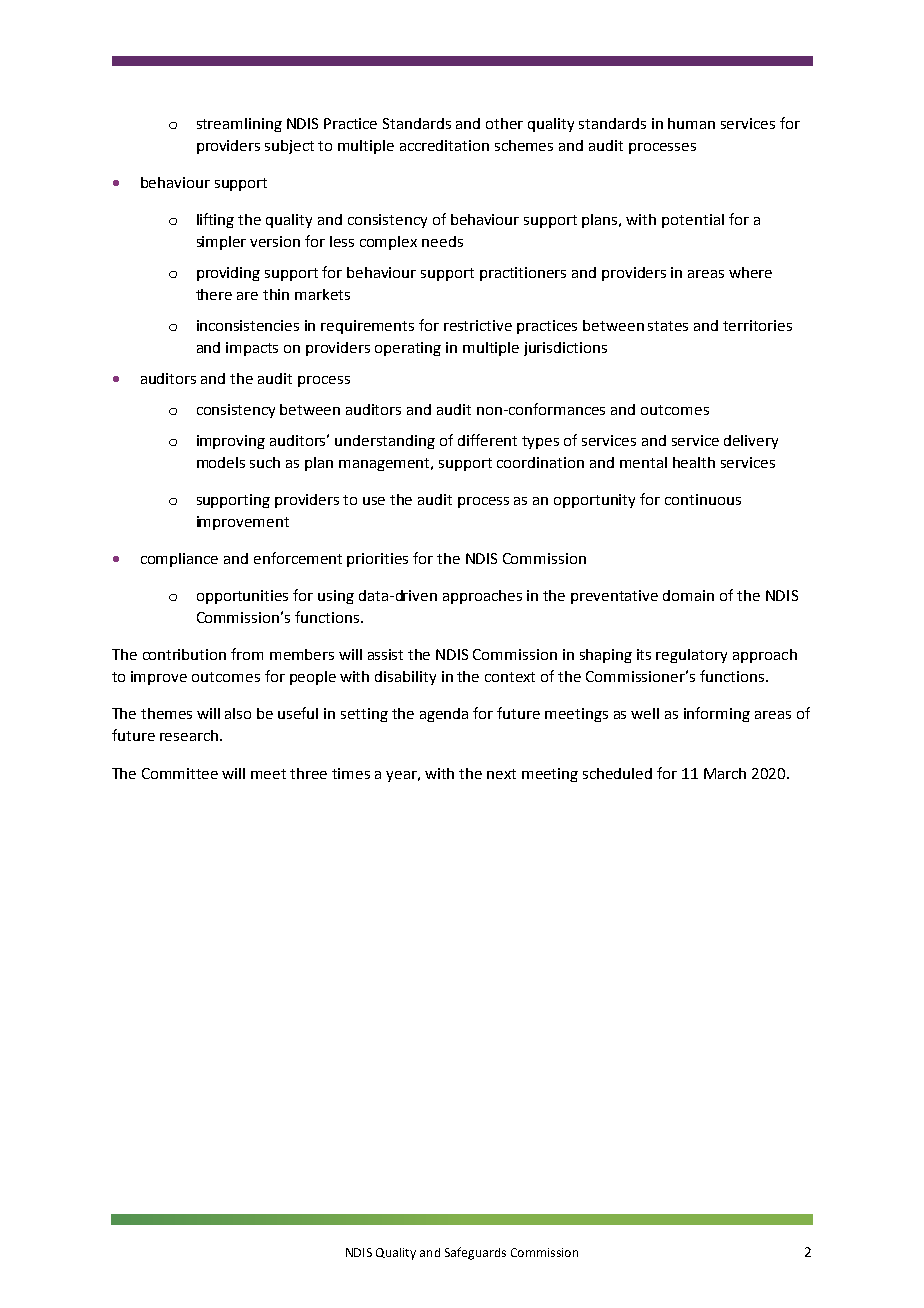 Image resolution: width=924 pixels, height=1308 pixels. Describe the element at coordinates (444, 145) in the page. I see `accreditation` at that location.
